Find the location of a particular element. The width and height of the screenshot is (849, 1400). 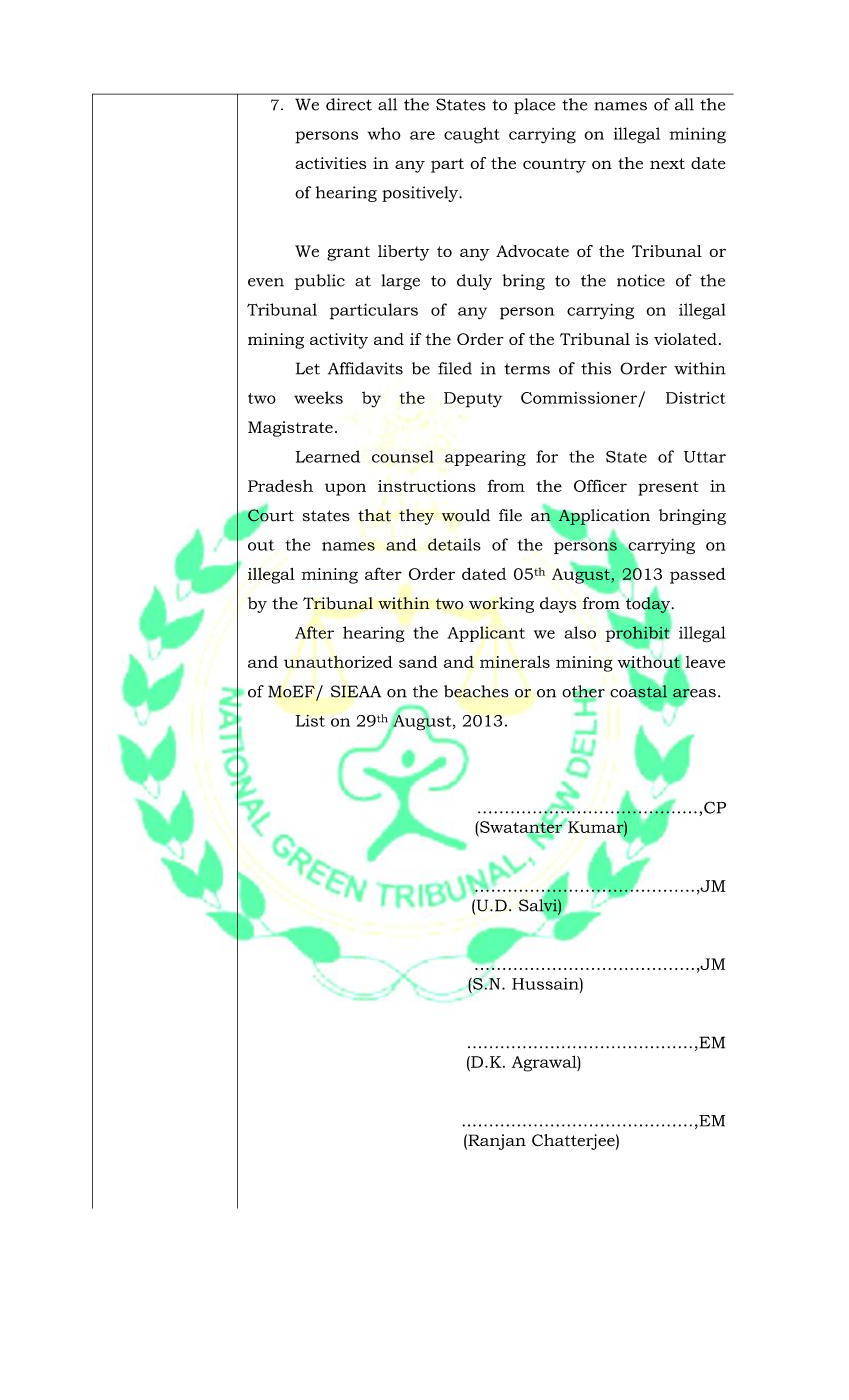

weeks is located at coordinates (318, 397).
